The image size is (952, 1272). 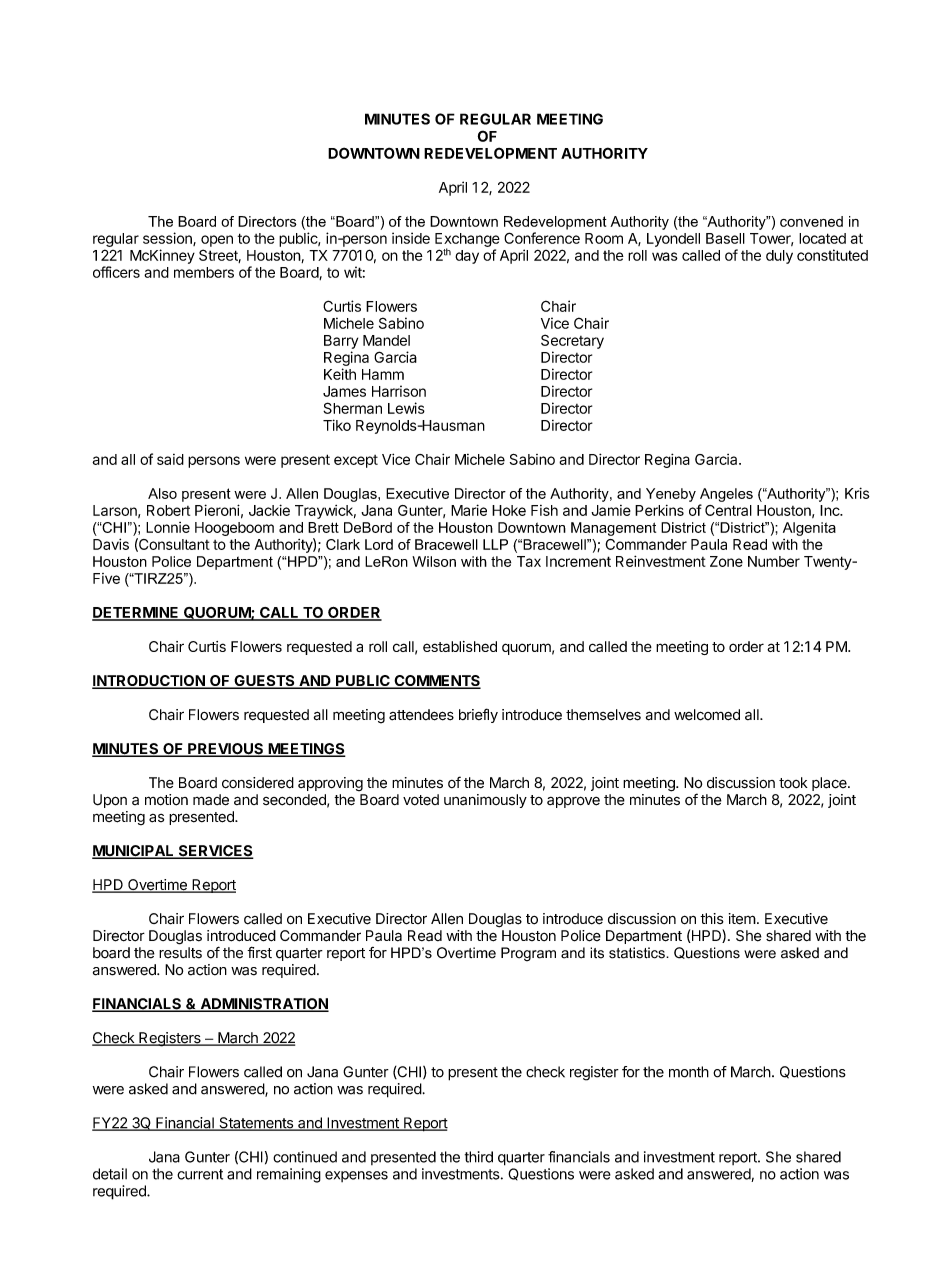 I want to click on said, so click(x=170, y=459).
